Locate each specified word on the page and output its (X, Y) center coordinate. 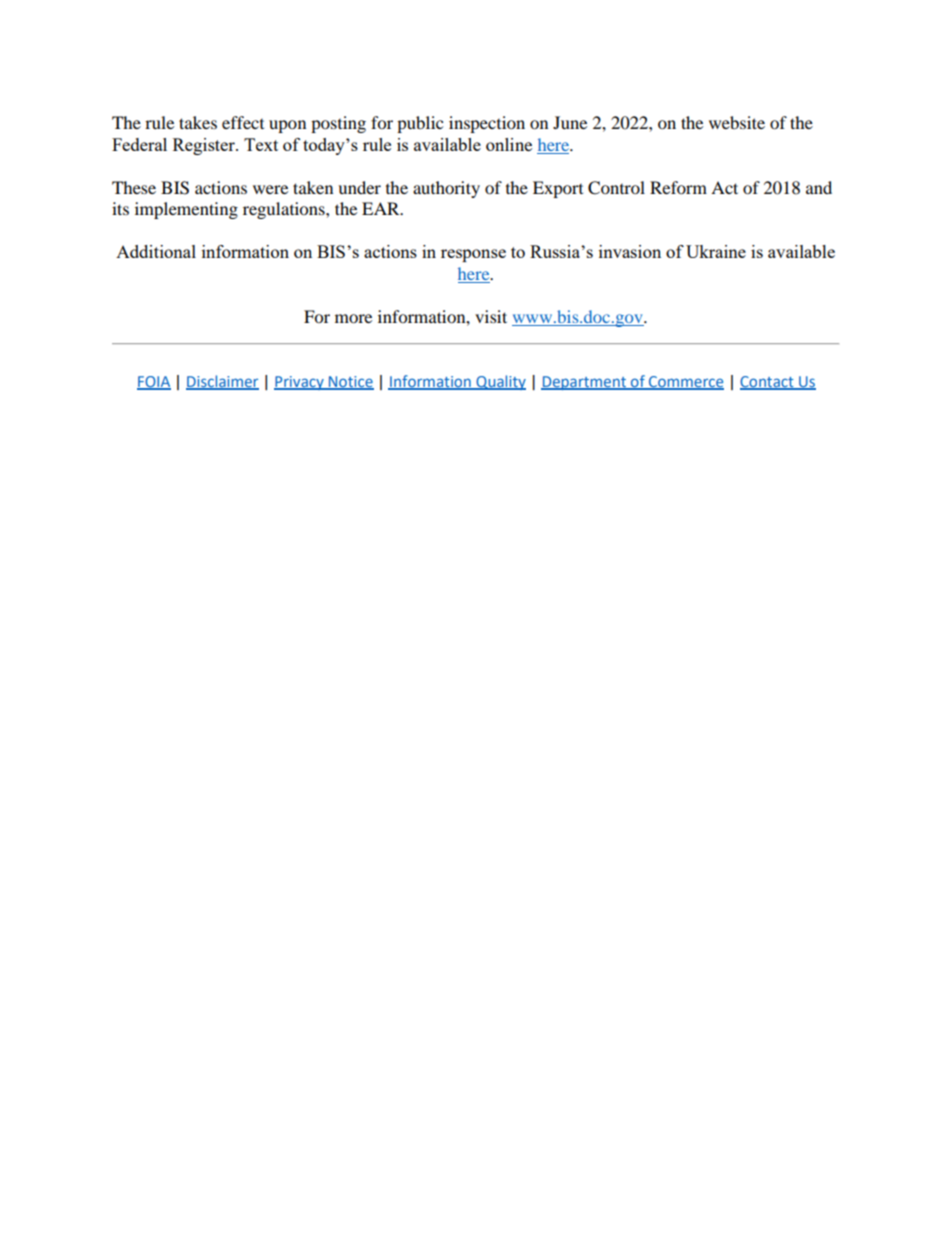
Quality (500, 382)
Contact (768, 382)
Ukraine (716, 251)
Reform (678, 187)
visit (491, 316)
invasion (630, 251)
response (473, 255)
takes (198, 122)
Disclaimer (222, 382)
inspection (487, 124)
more (353, 318)
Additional (156, 251)
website (737, 122)
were (270, 189)
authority (446, 189)
